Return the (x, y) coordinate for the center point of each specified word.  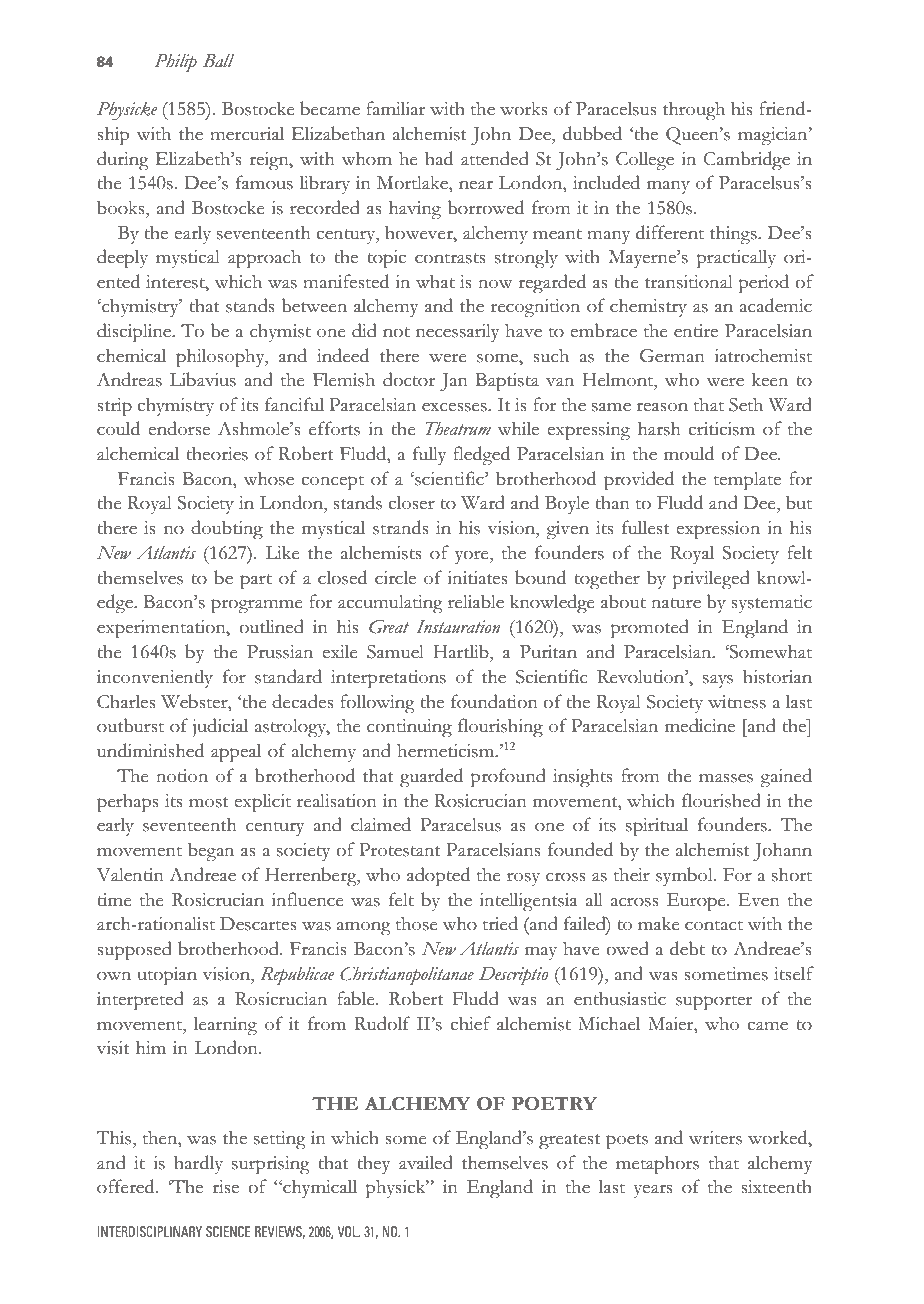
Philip (176, 62)
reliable (476, 601)
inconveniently (155, 679)
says (718, 681)
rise (225, 1187)
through (694, 111)
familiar (395, 108)
